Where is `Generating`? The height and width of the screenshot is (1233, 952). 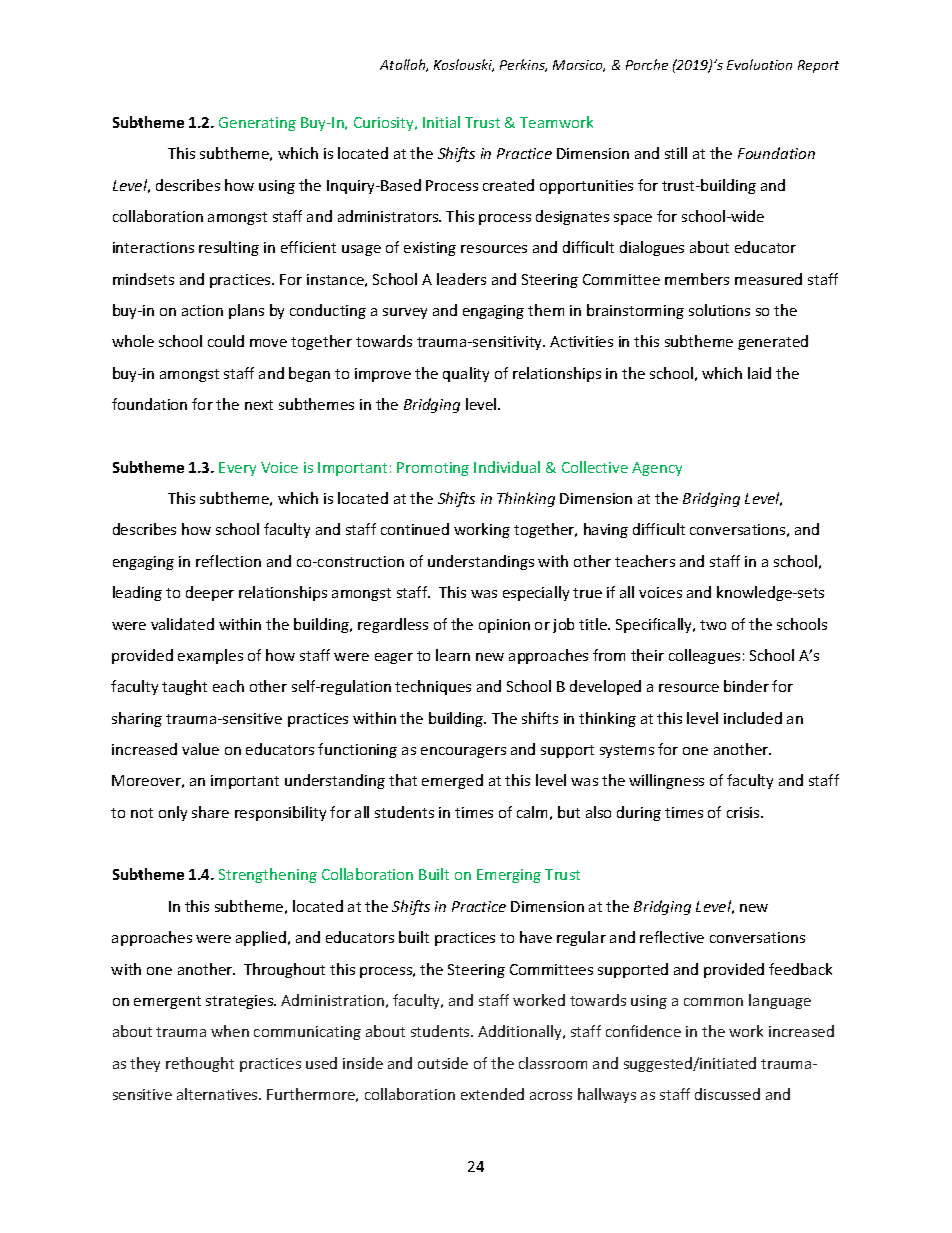 Generating is located at coordinates (257, 124).
